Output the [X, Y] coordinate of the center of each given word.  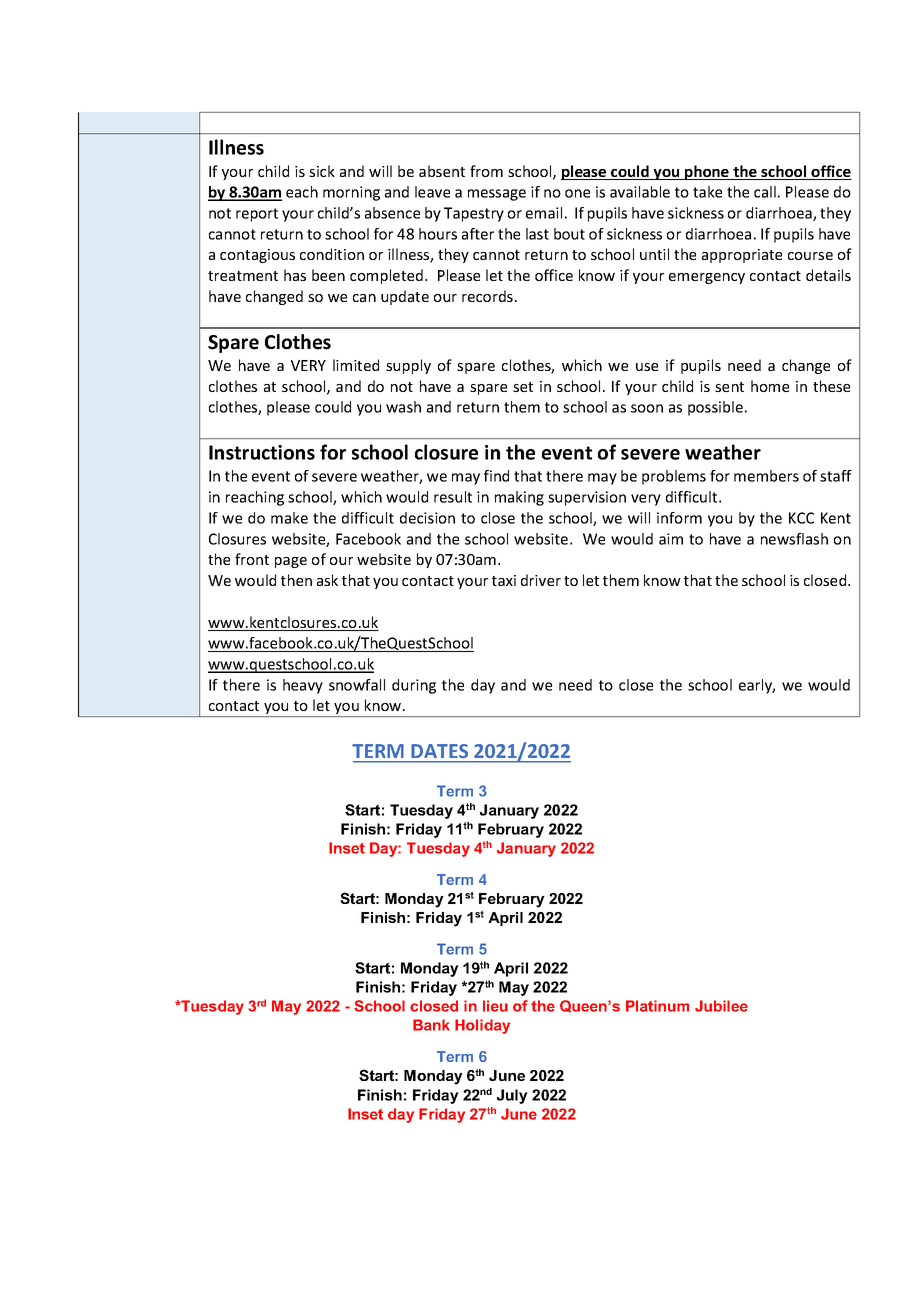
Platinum [657, 1006]
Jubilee [721, 1006]
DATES [440, 751]
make [289, 518]
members [766, 476]
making [519, 498]
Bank [431, 1025]
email [544, 213]
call [765, 192]
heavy [303, 686]
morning [351, 193]
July [512, 1096]
